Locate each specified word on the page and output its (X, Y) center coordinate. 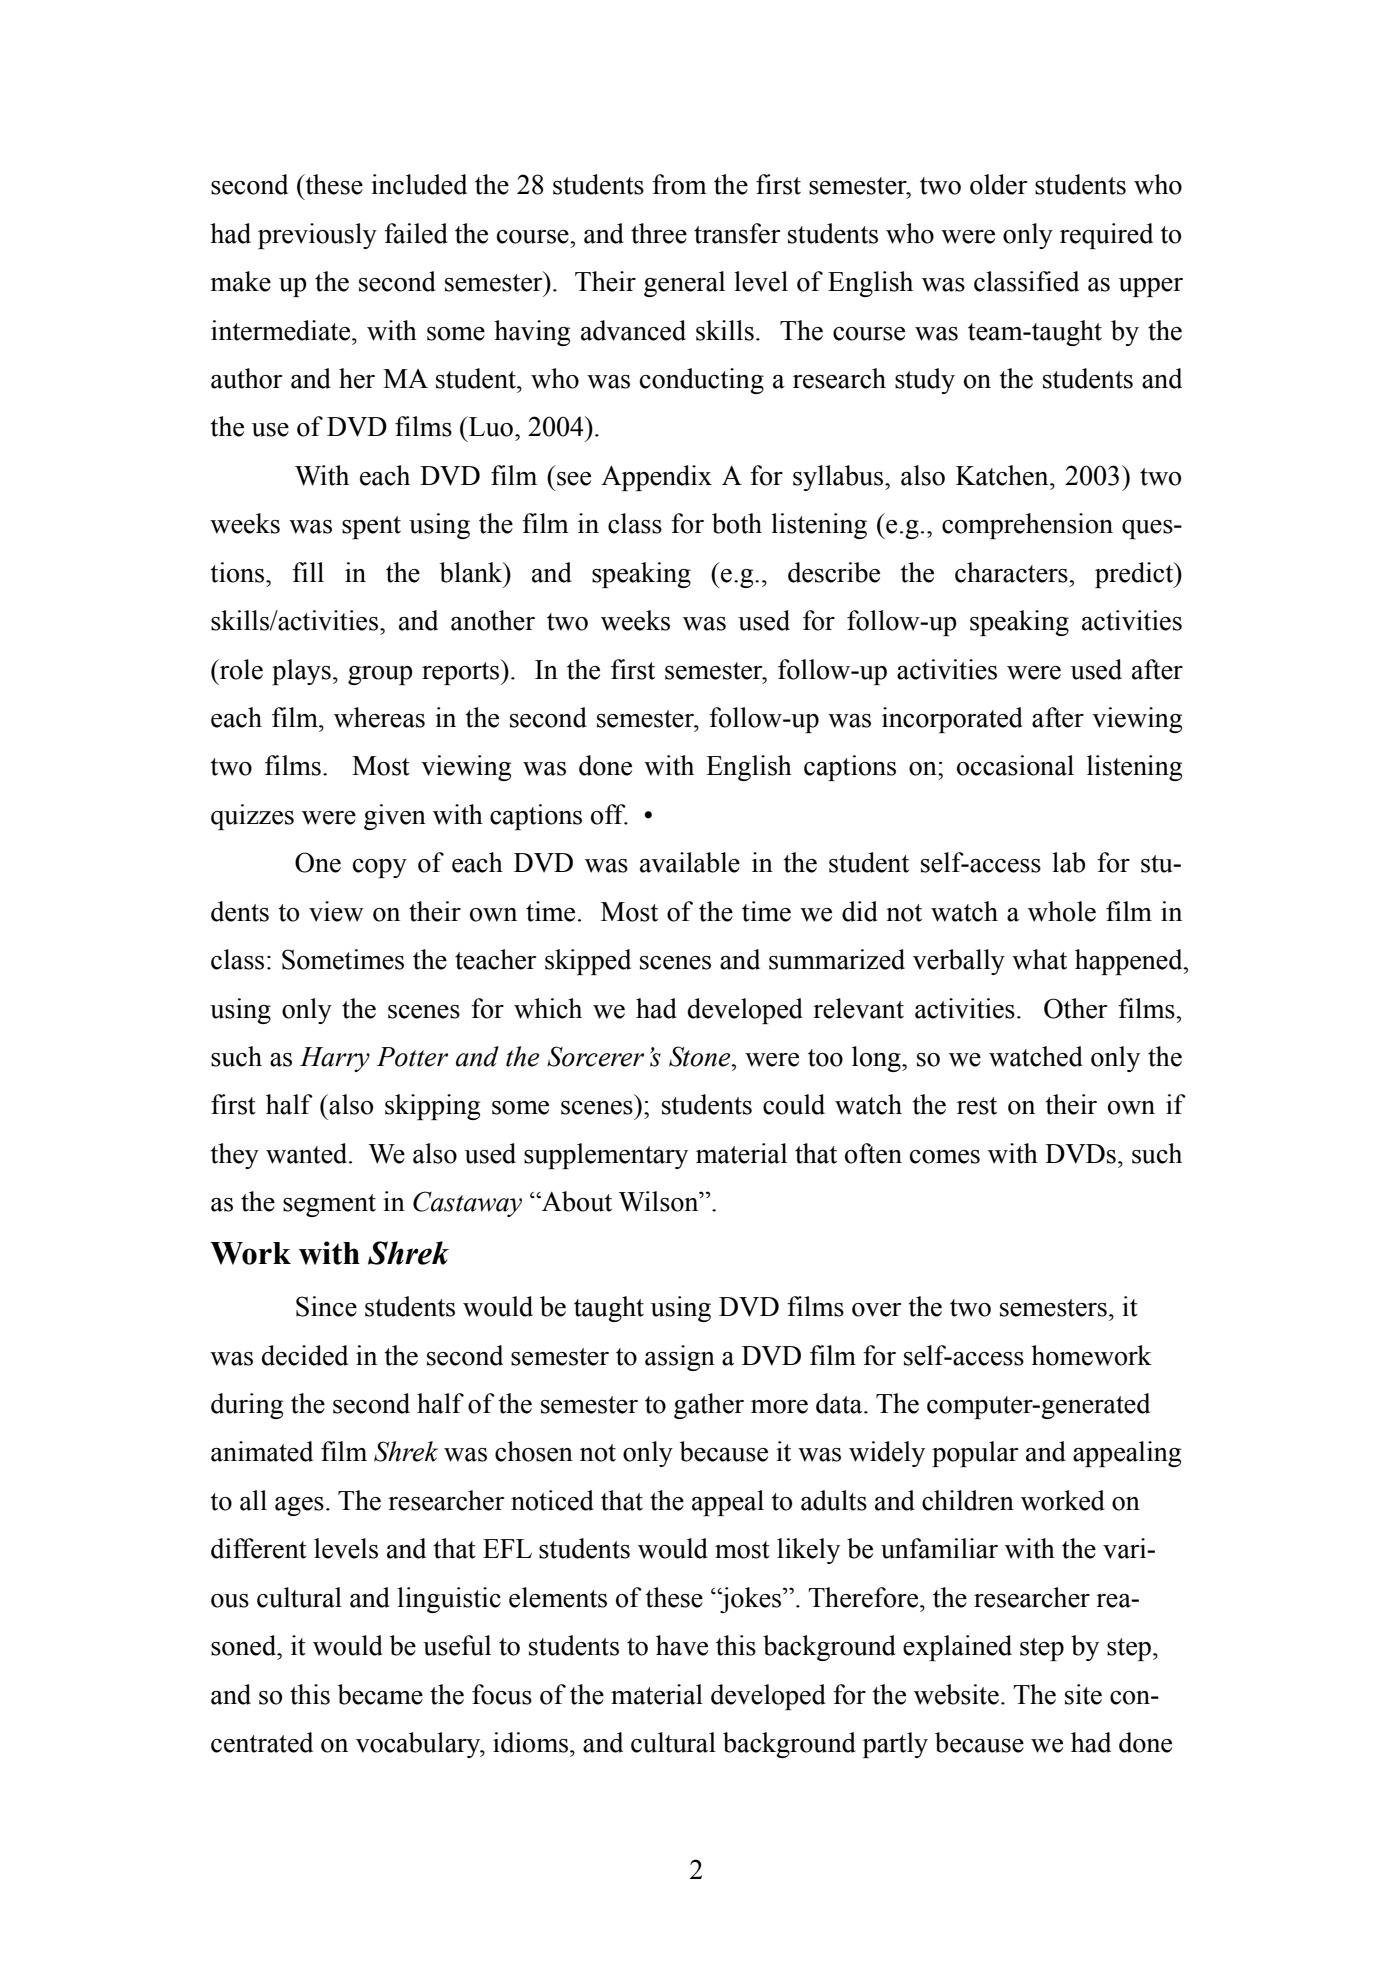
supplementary (606, 1156)
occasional (1015, 765)
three (659, 233)
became (380, 1694)
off (609, 814)
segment (329, 1205)
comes (945, 1157)
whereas (379, 717)
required (1106, 236)
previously (317, 236)
